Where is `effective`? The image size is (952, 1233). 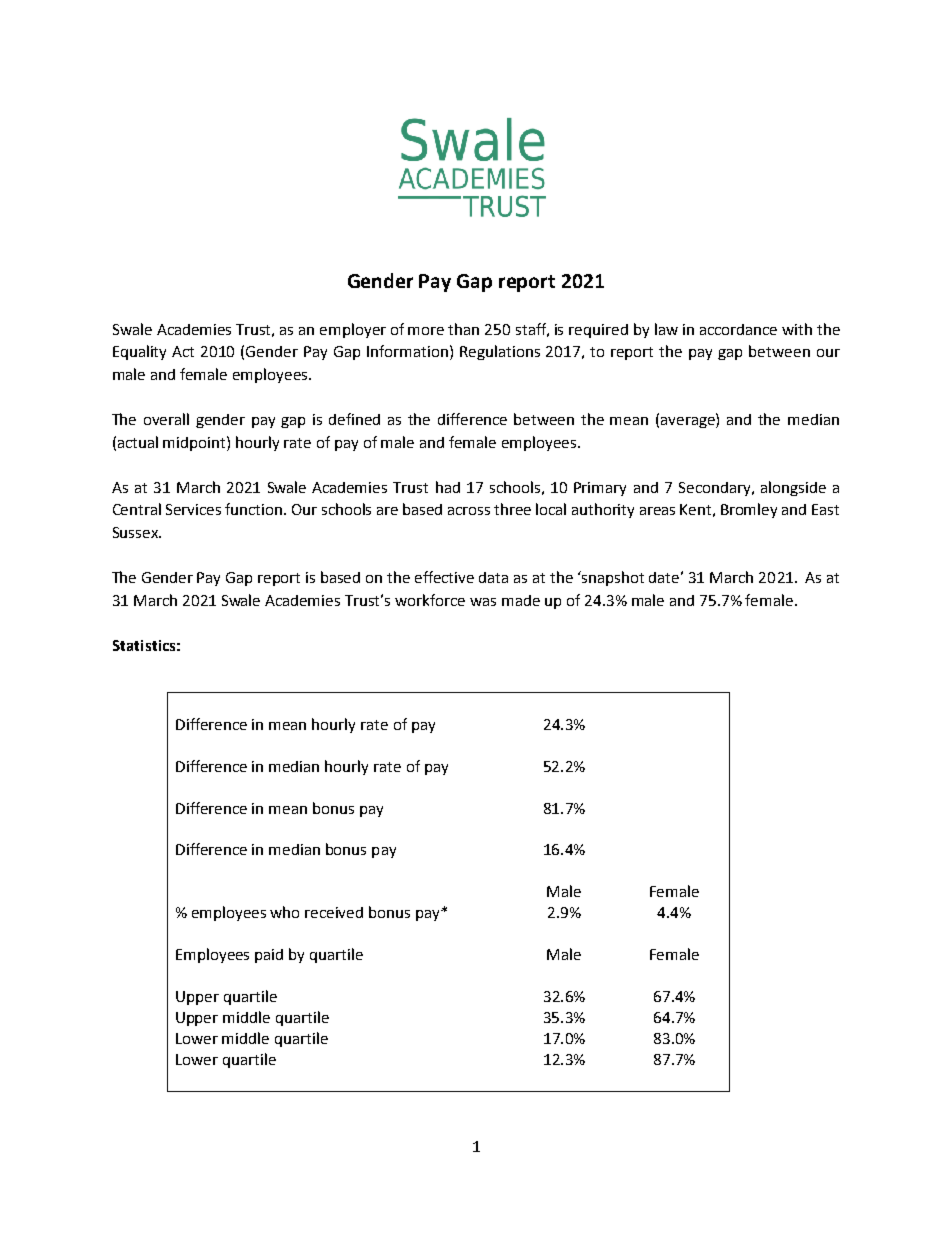
effective is located at coordinates (444, 577).
